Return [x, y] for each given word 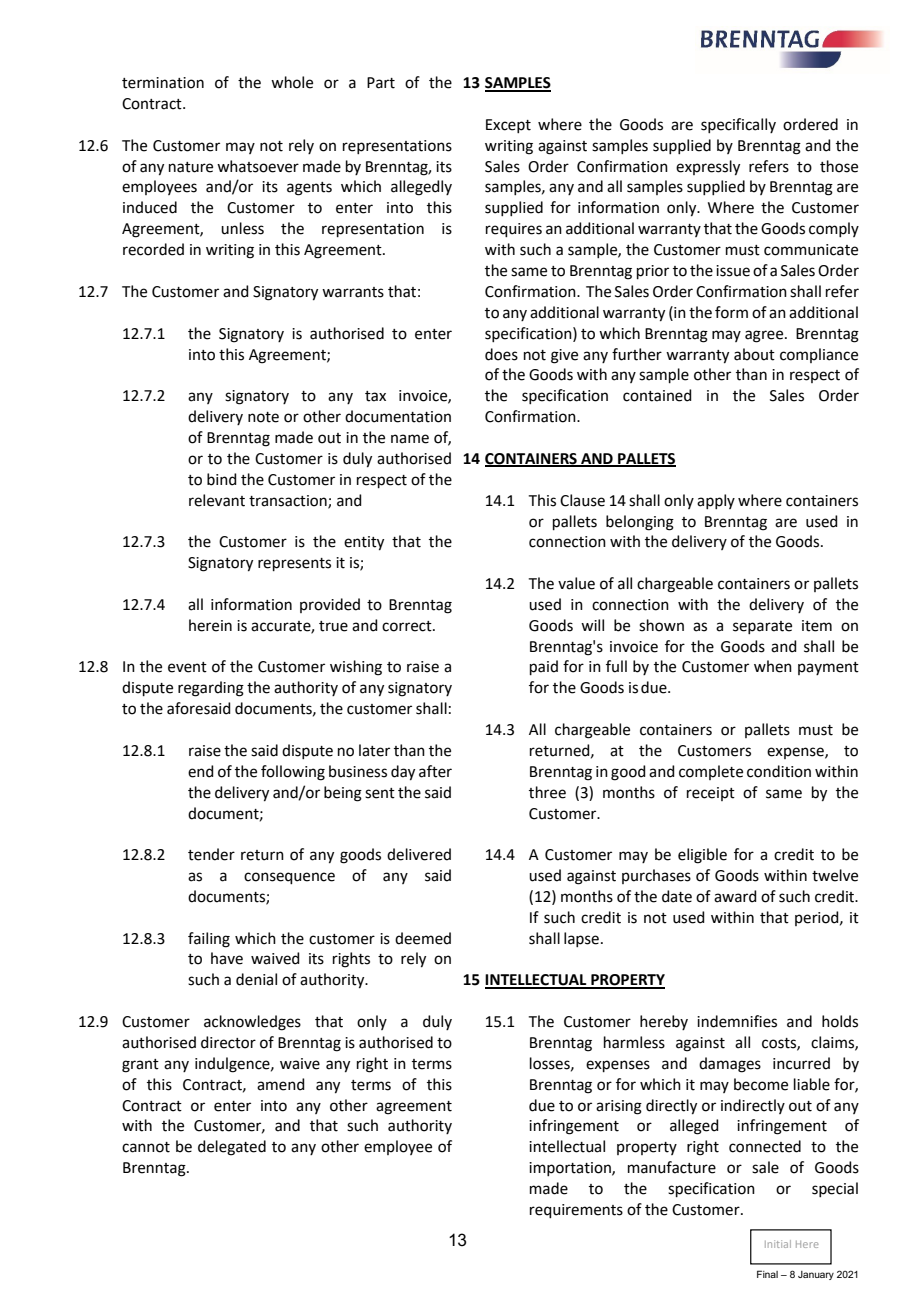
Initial [778, 1244]
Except [508, 126]
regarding [211, 689]
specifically [738, 125]
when [773, 666]
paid [544, 667]
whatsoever [258, 166]
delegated [232, 1148]
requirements [576, 1211]
